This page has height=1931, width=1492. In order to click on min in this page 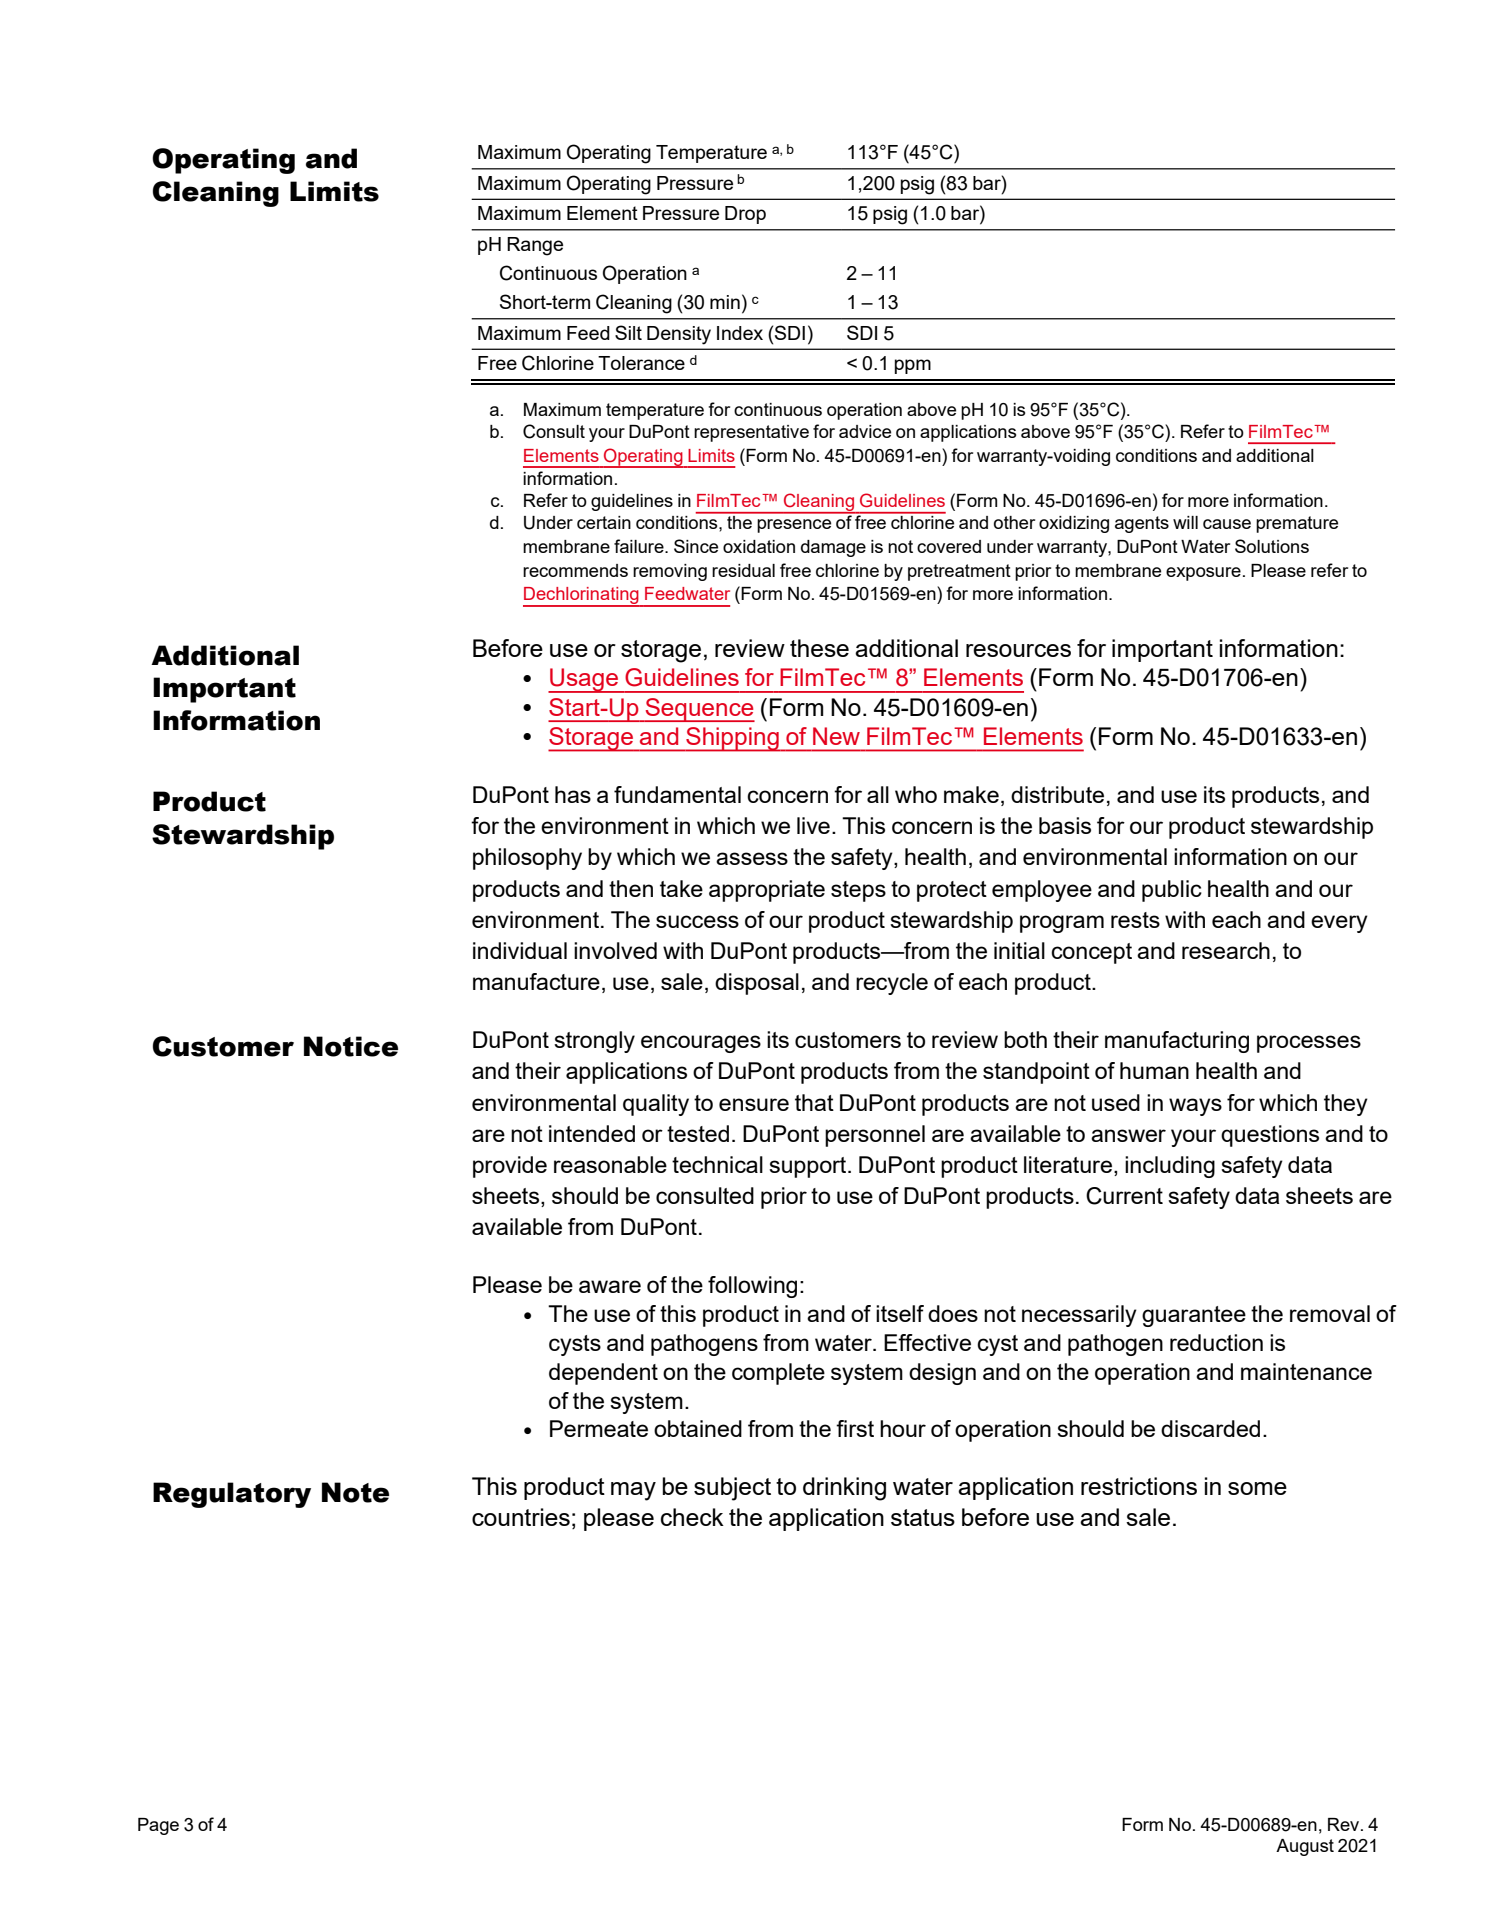, I will do `click(725, 302)`.
